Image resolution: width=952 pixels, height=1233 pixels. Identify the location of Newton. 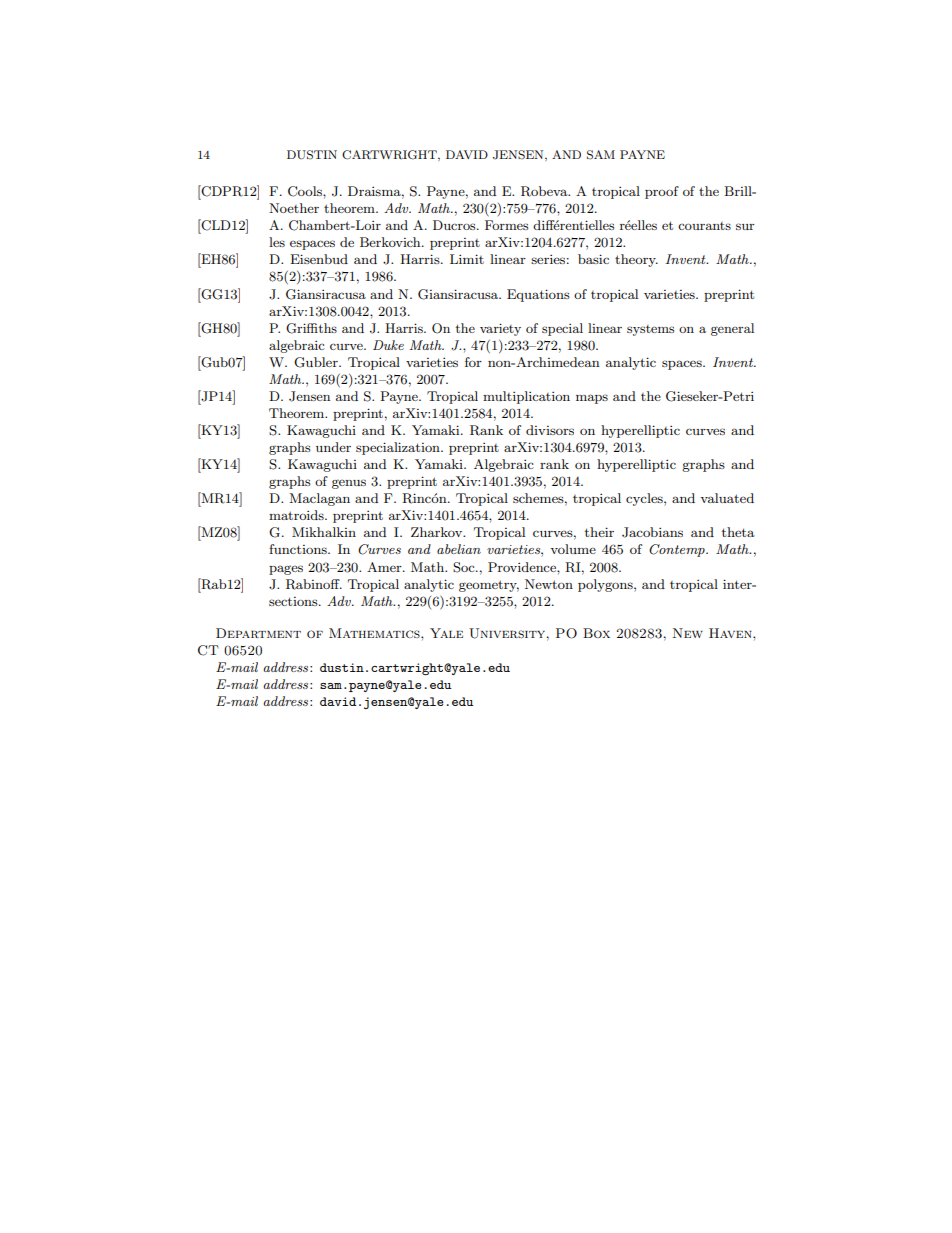
(549, 584).
